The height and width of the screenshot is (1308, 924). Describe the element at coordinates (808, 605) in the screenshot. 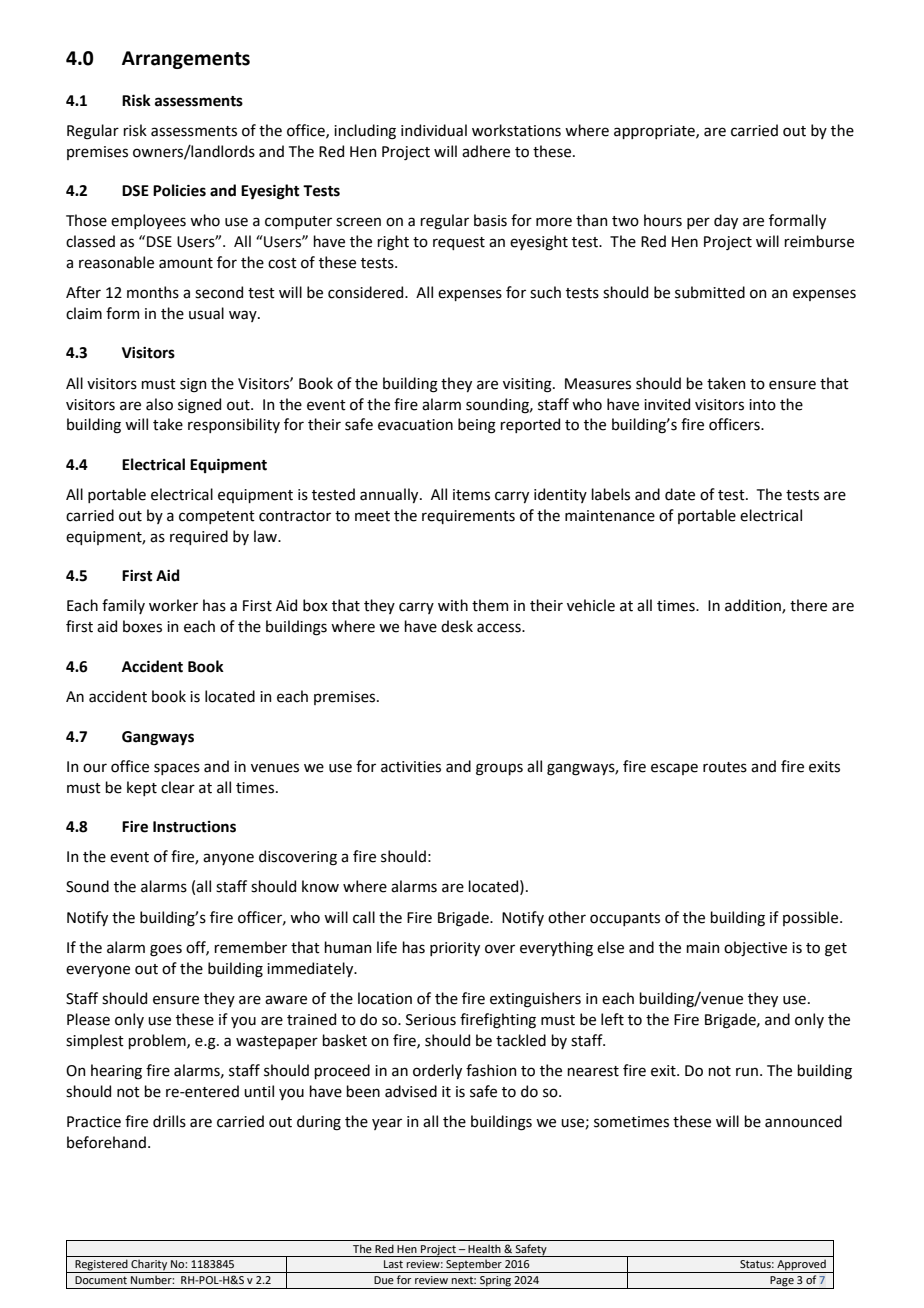

I see `there` at that location.
